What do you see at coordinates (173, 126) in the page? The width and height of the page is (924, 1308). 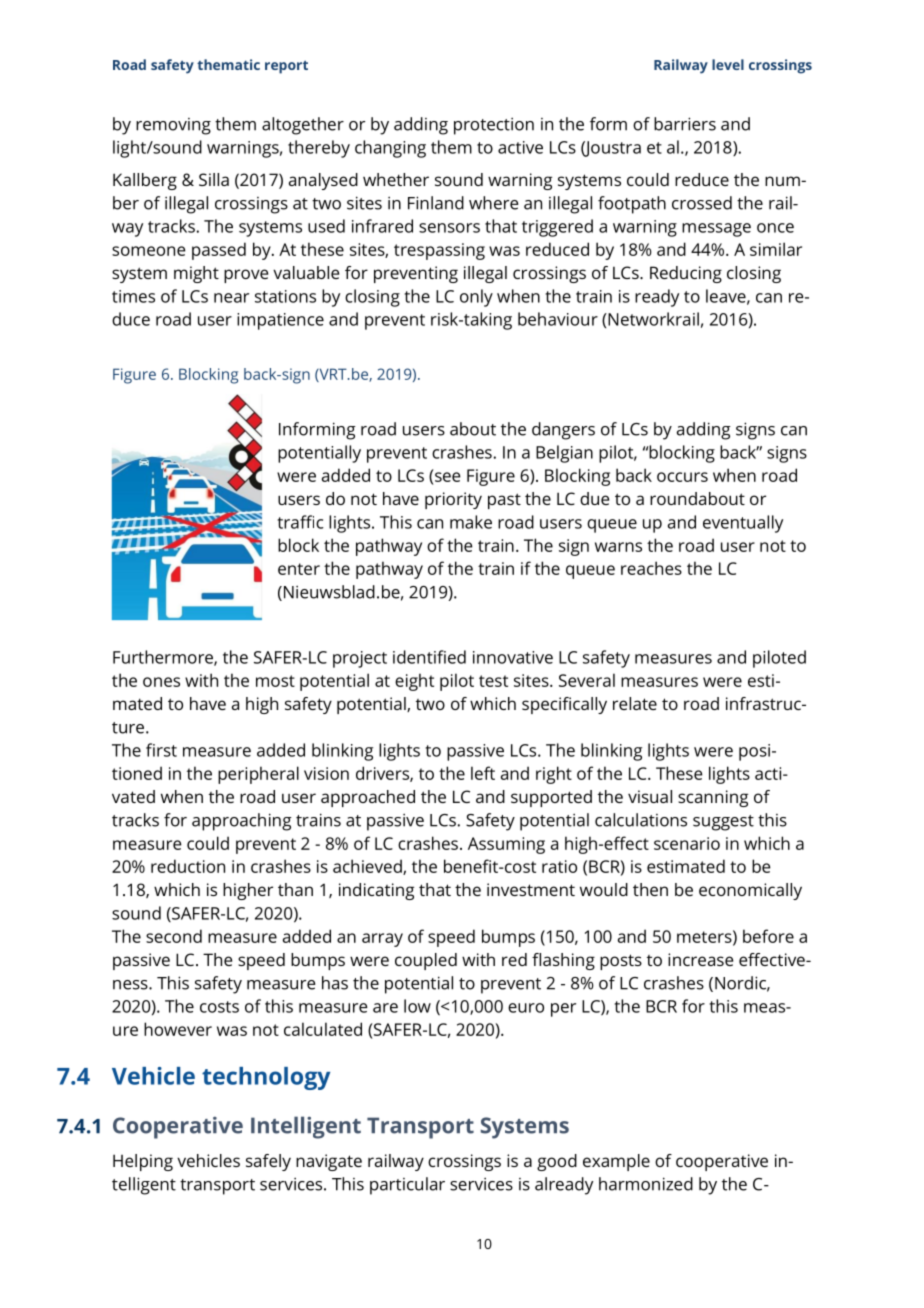 I see `removing` at bounding box center [173, 126].
